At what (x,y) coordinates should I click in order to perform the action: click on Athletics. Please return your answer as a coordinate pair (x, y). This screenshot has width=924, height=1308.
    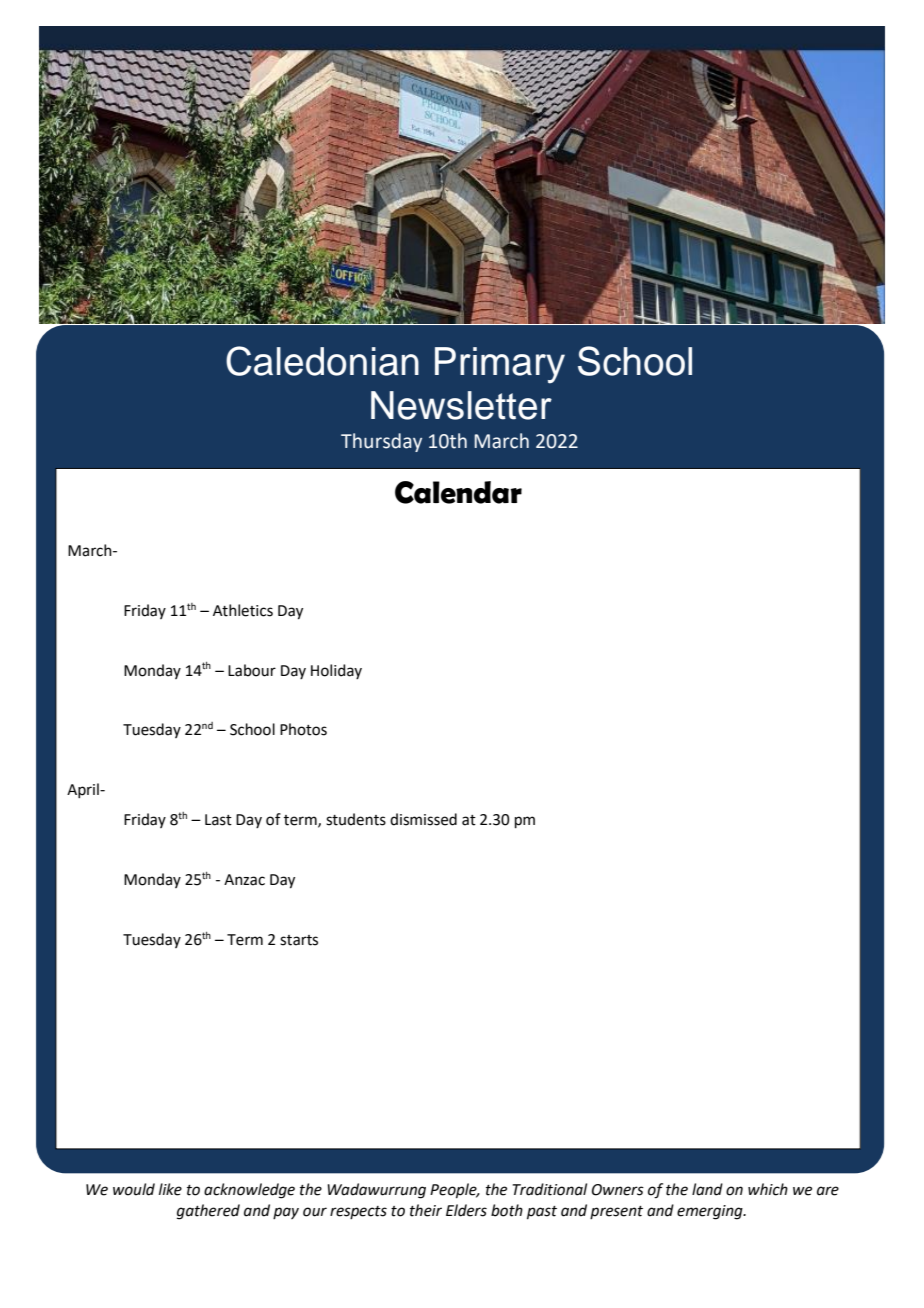
    Looking at the image, I should click on (243, 610).
